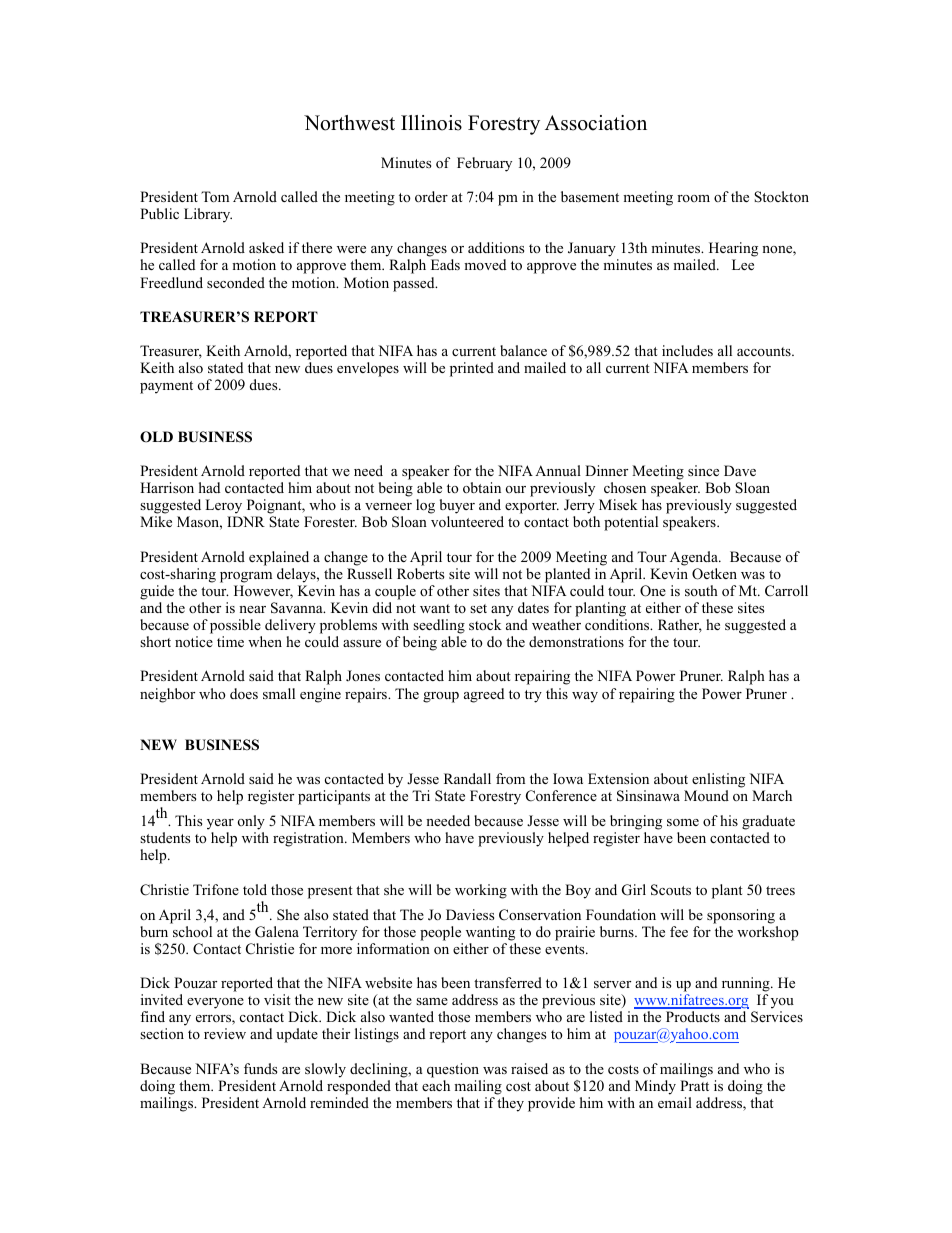  I want to click on question, so click(453, 1070).
